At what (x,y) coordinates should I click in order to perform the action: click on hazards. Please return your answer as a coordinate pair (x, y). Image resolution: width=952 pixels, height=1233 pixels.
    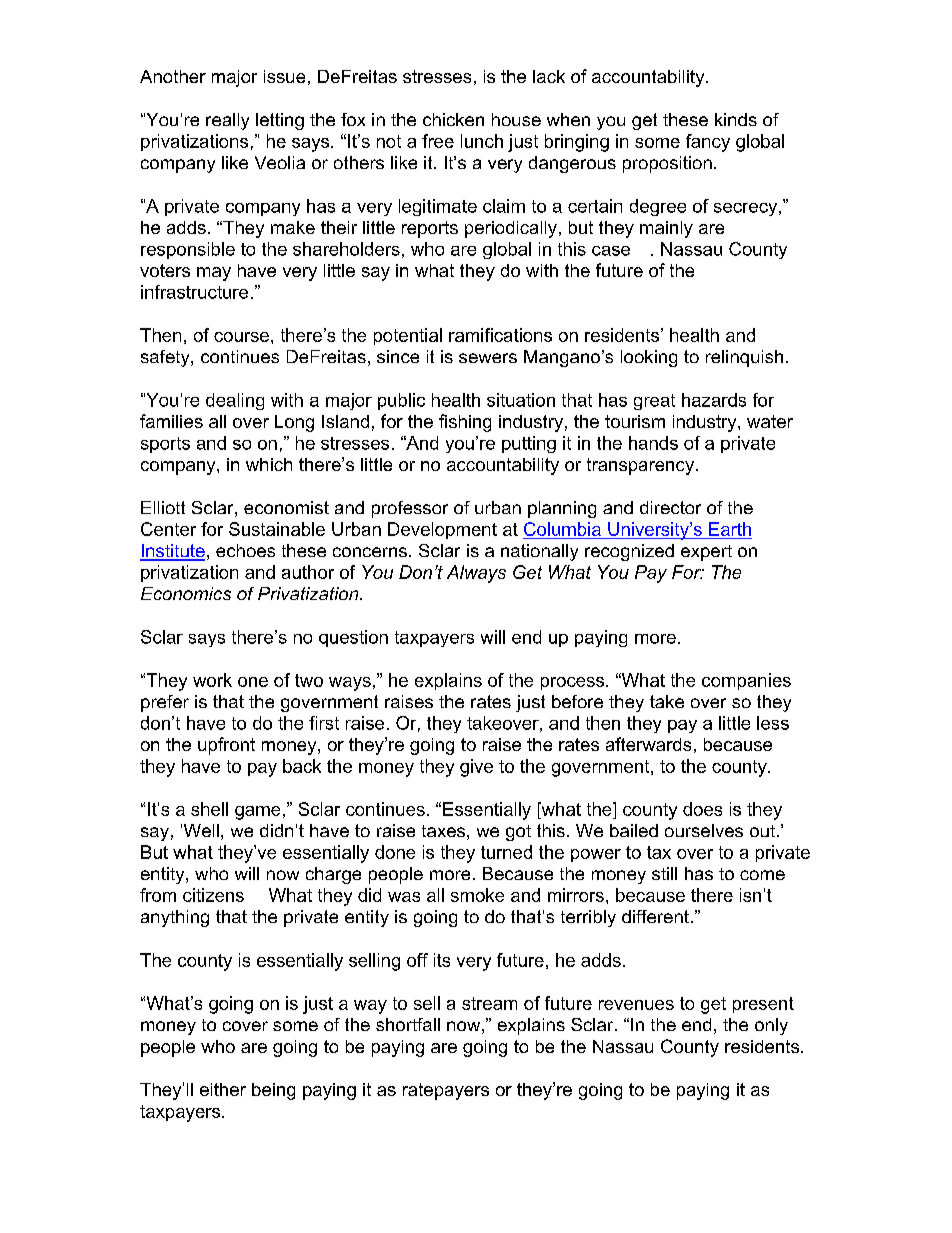
    Looking at the image, I should click on (714, 400).
